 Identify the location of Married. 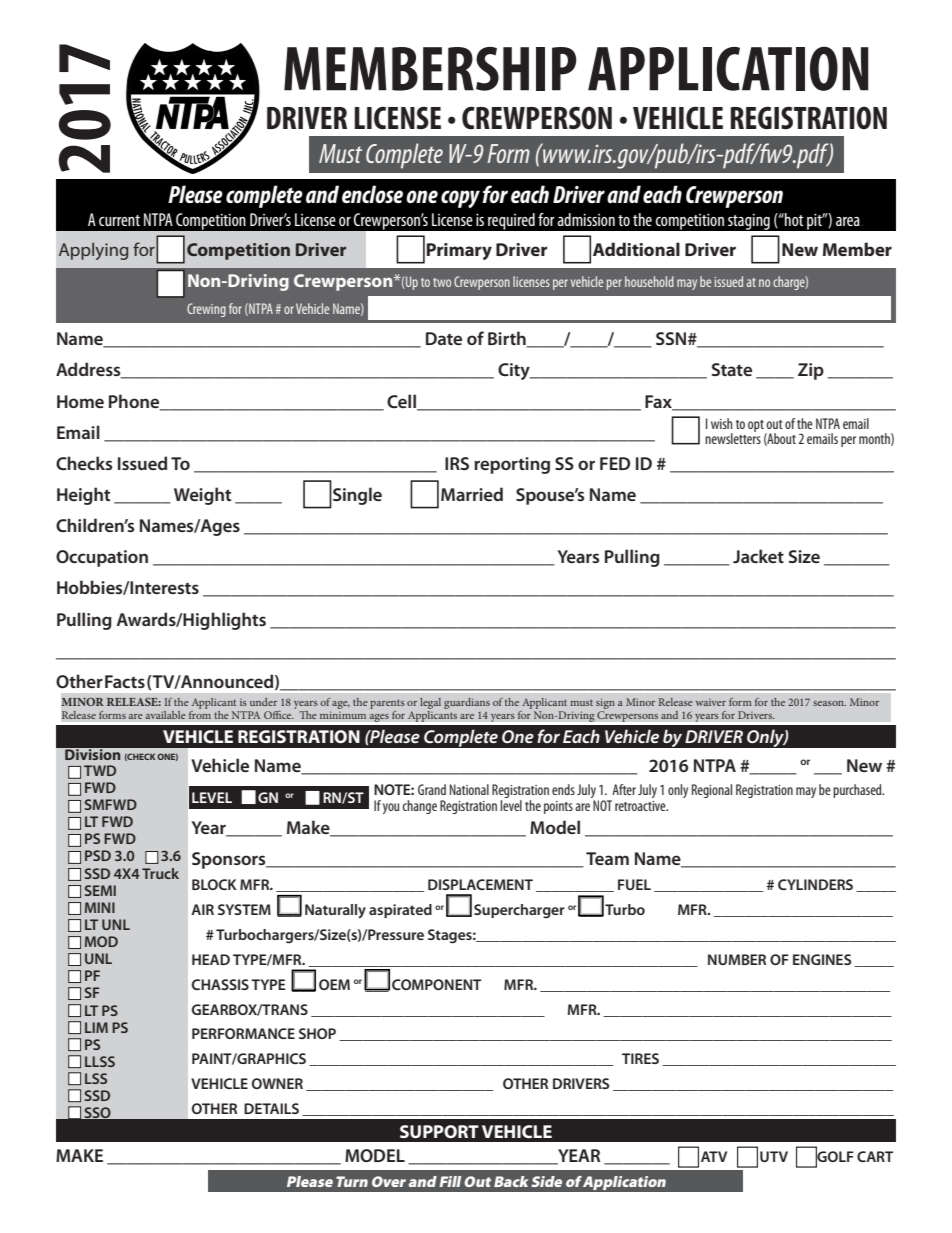
(472, 494).
